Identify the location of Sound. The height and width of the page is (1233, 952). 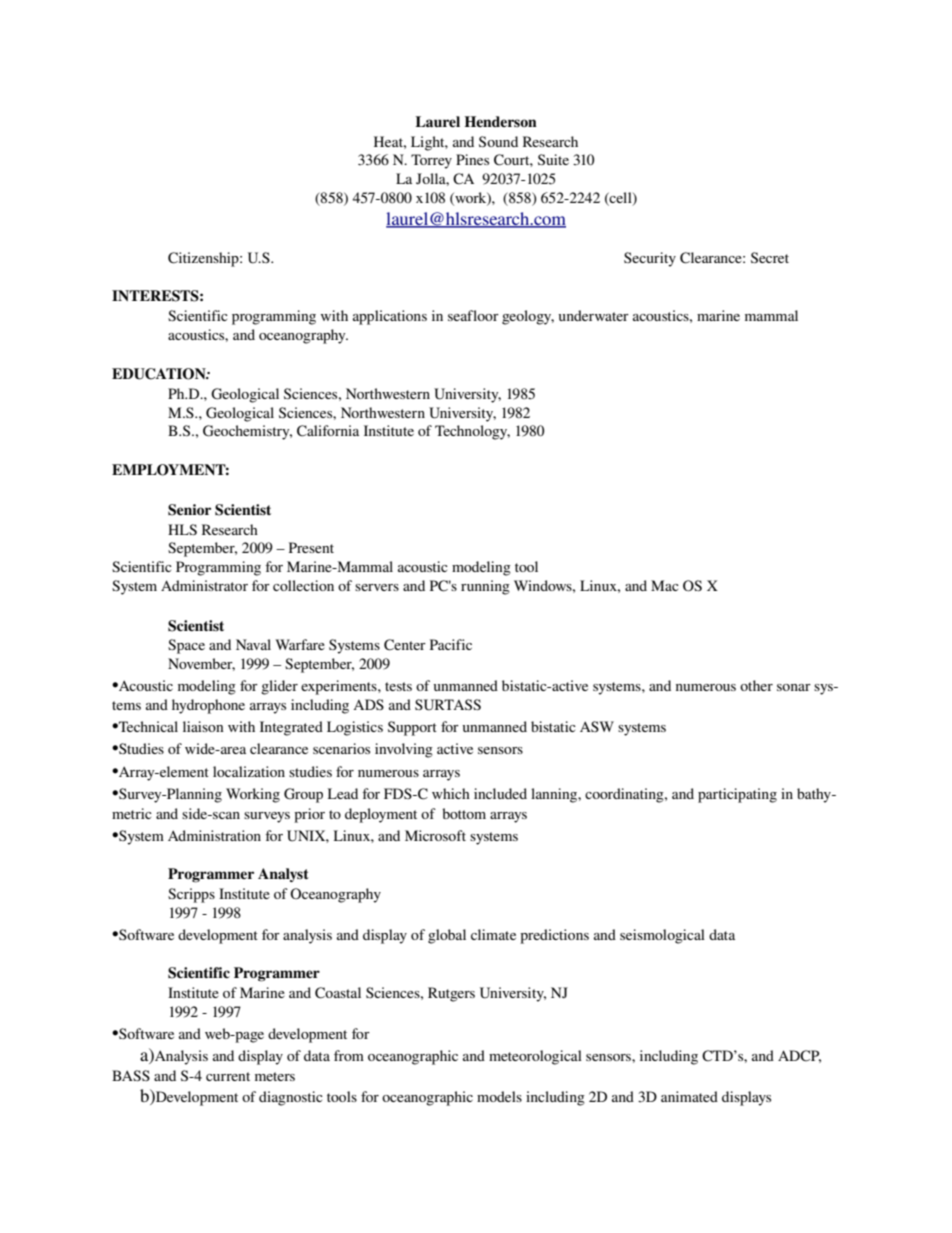
(498, 141).
